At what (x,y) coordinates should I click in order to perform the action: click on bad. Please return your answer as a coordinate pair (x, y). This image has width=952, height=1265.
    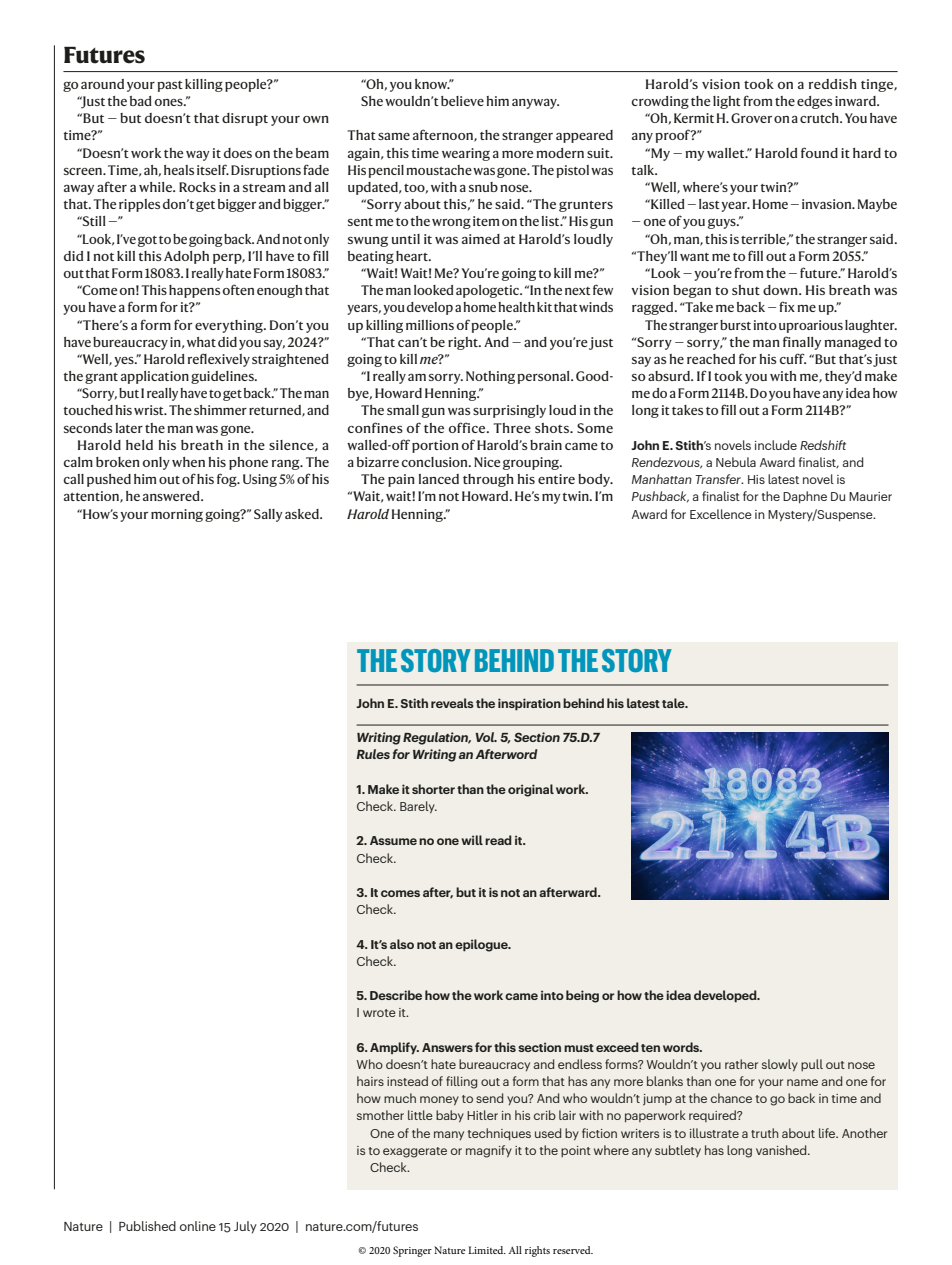
    Looking at the image, I should click on (141, 101).
